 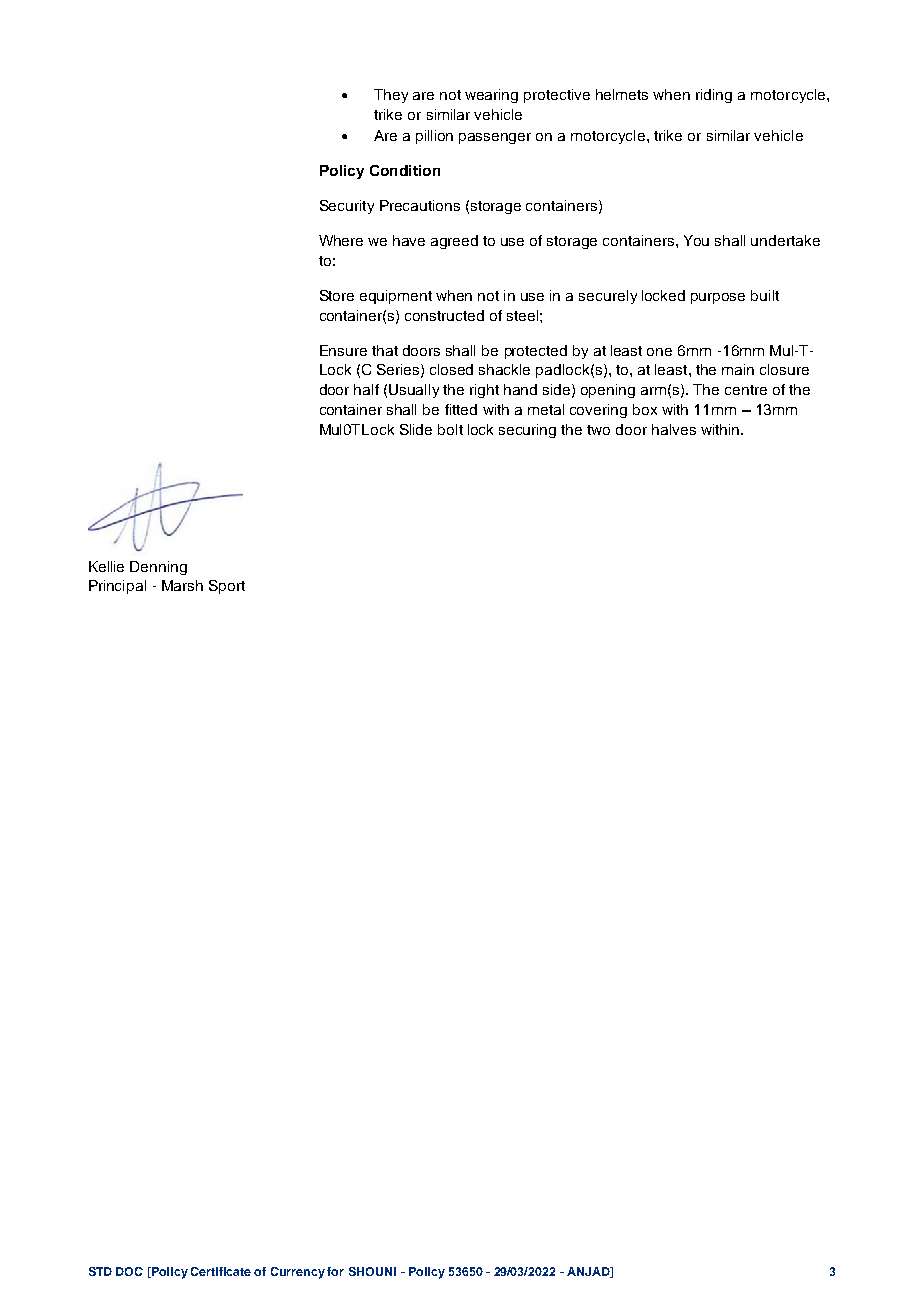 What do you see at coordinates (221, 1271) in the screenshot?
I see `Certificate` at bounding box center [221, 1271].
